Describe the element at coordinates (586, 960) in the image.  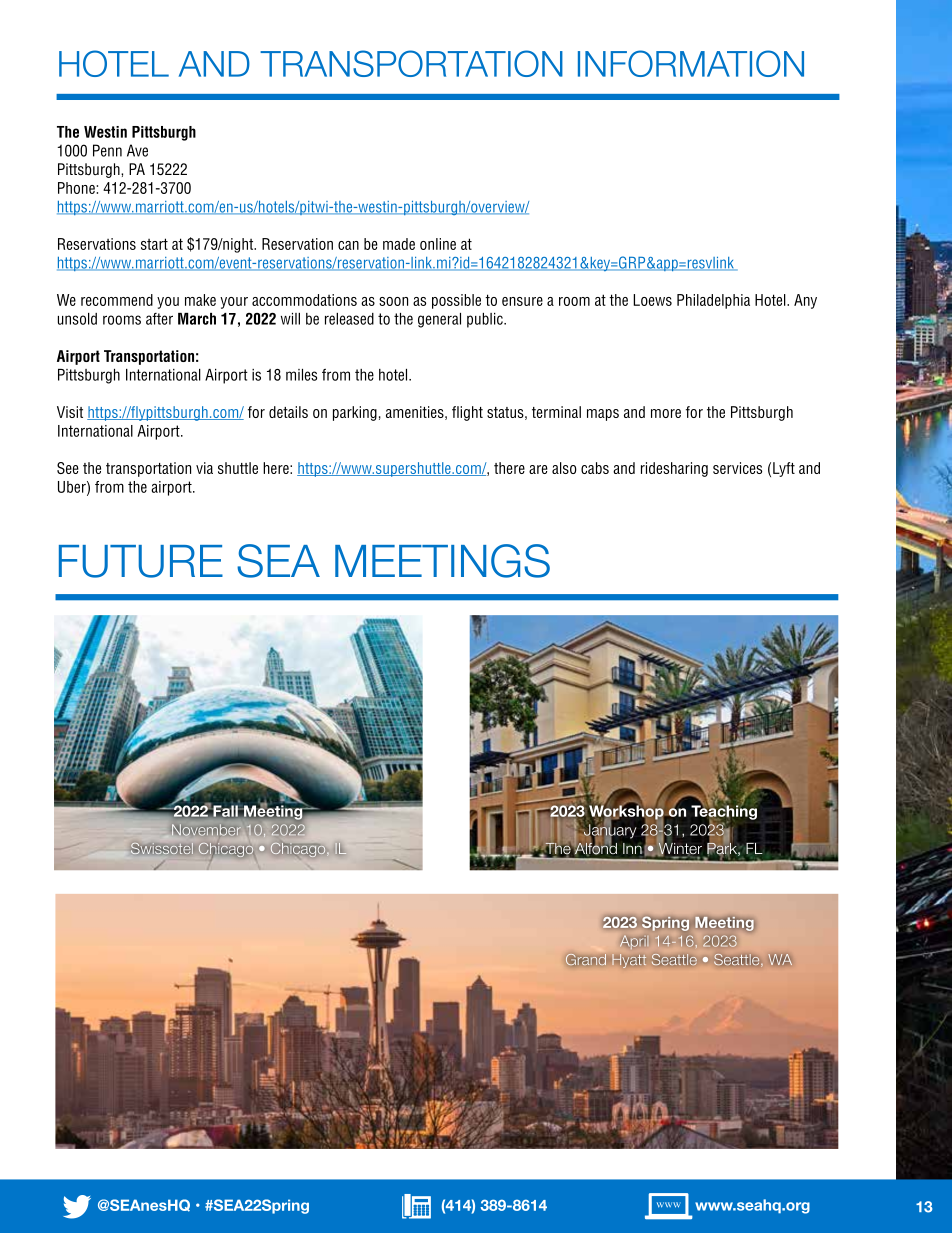
I see `Grand` at that location.
